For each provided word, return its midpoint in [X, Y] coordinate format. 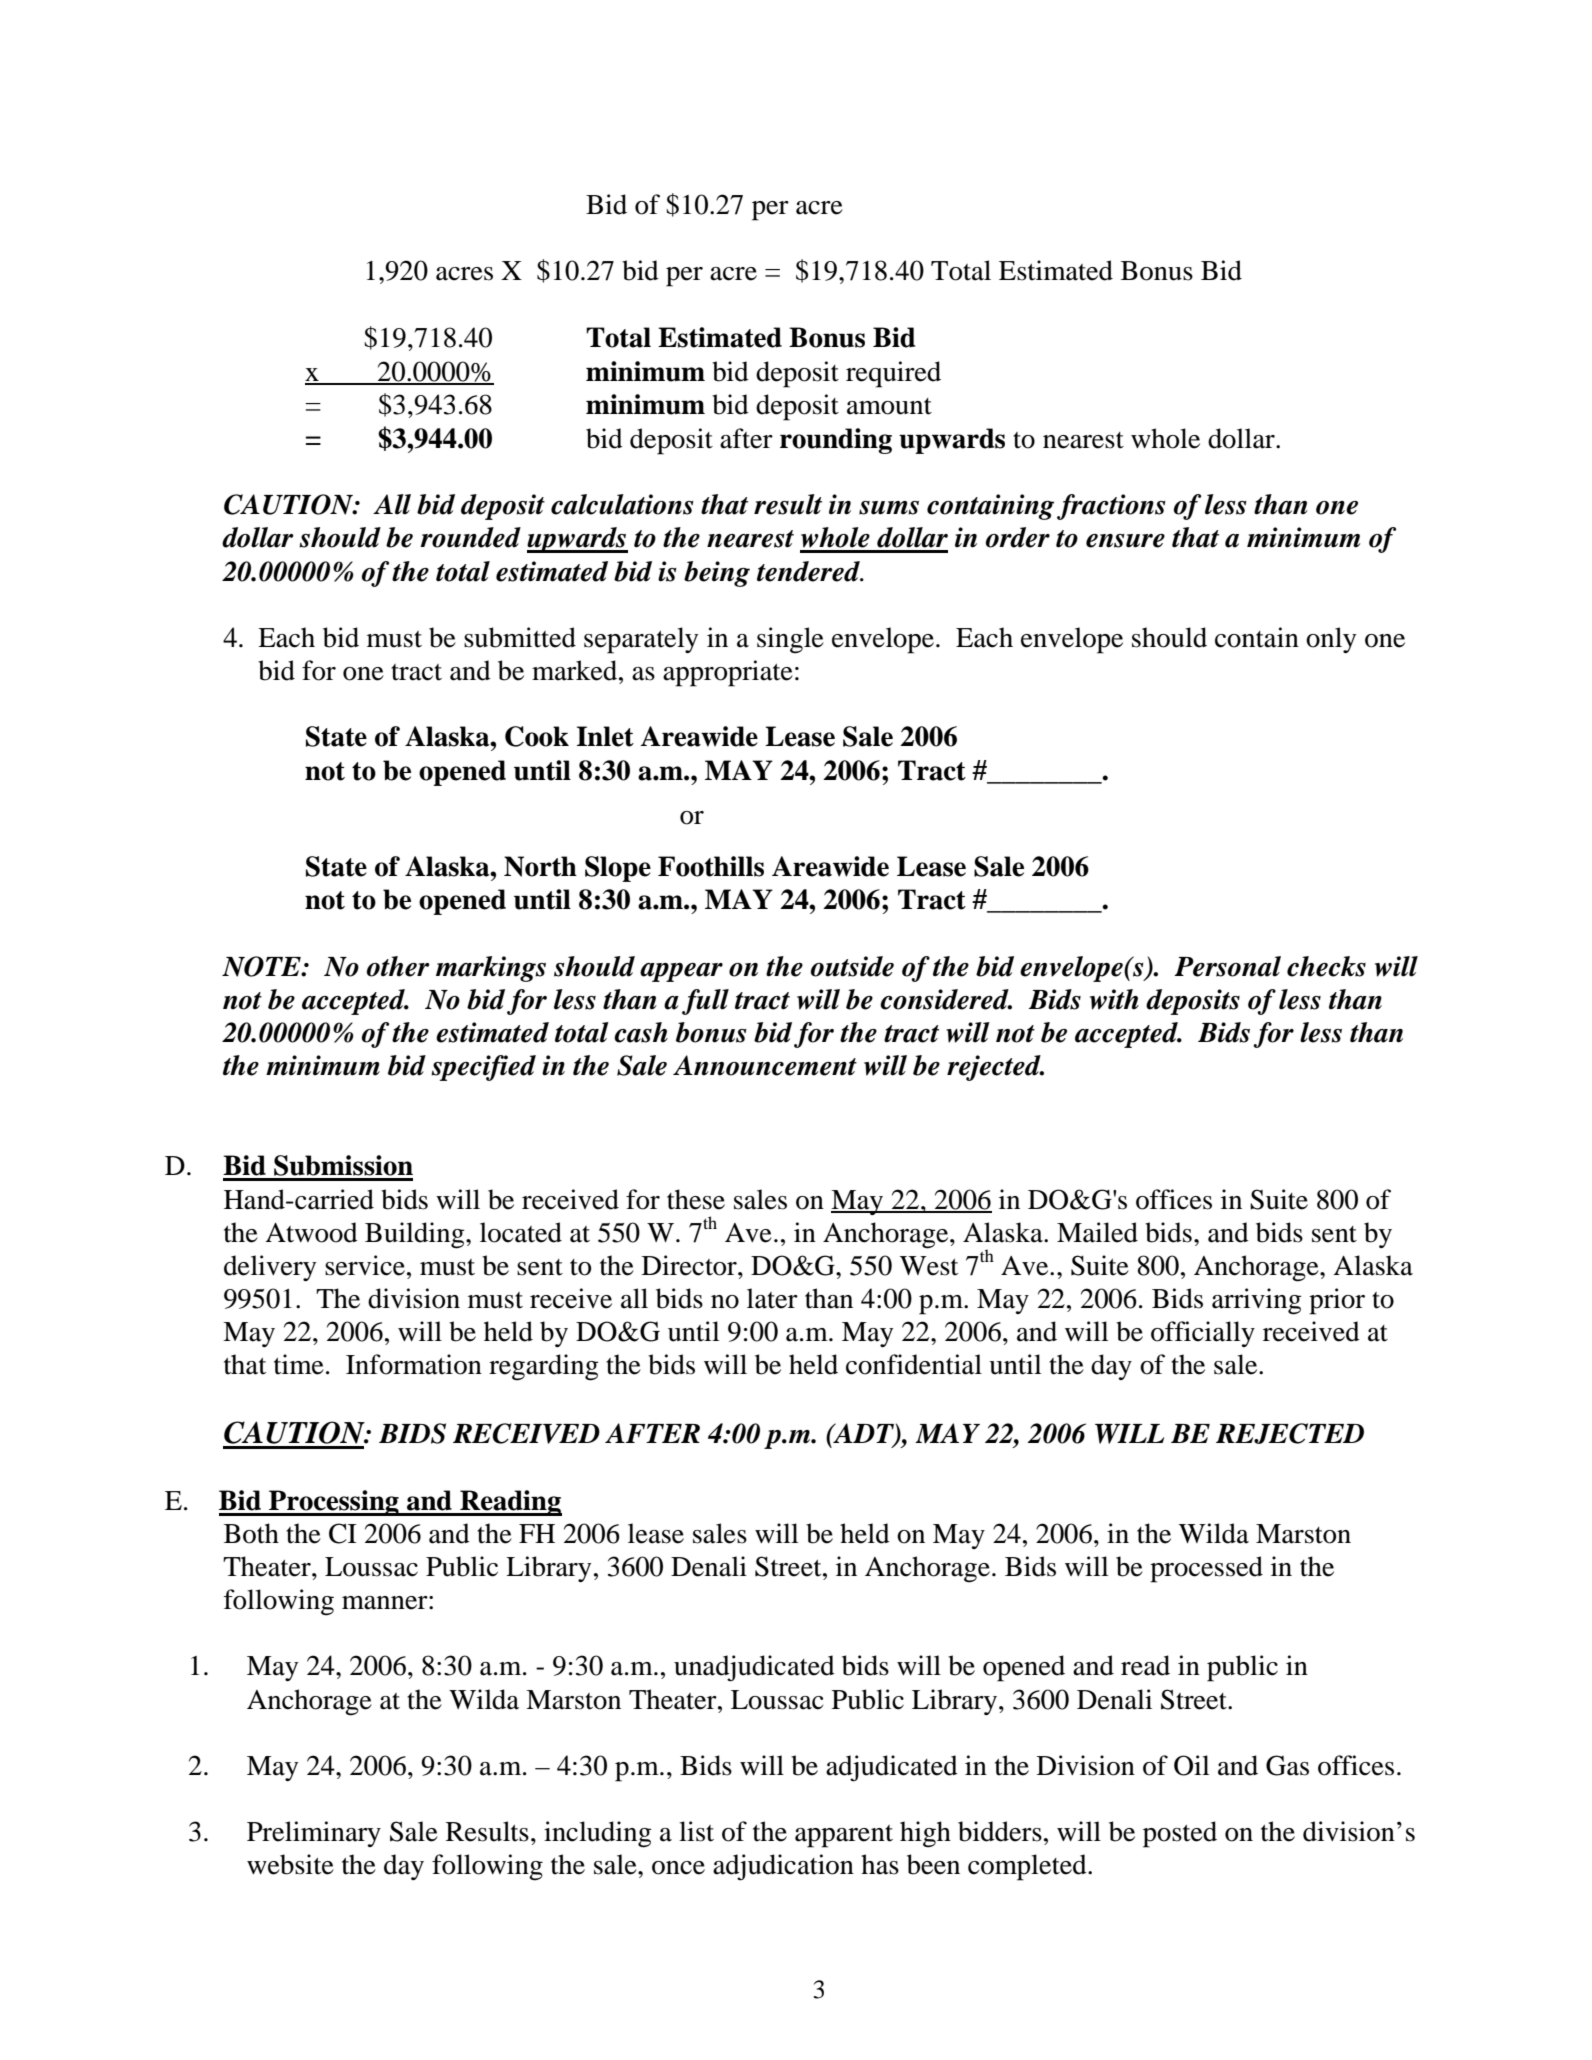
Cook [537, 736]
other [398, 966]
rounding [836, 441]
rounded [470, 537]
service [365, 1265]
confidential [914, 1364]
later [772, 1298]
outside [852, 966]
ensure [1125, 541]
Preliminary [314, 1834]
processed [1206, 1569]
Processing [334, 1503]
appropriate [728, 673]
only [1331, 640]
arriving [1257, 1301]
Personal [1227, 966]
